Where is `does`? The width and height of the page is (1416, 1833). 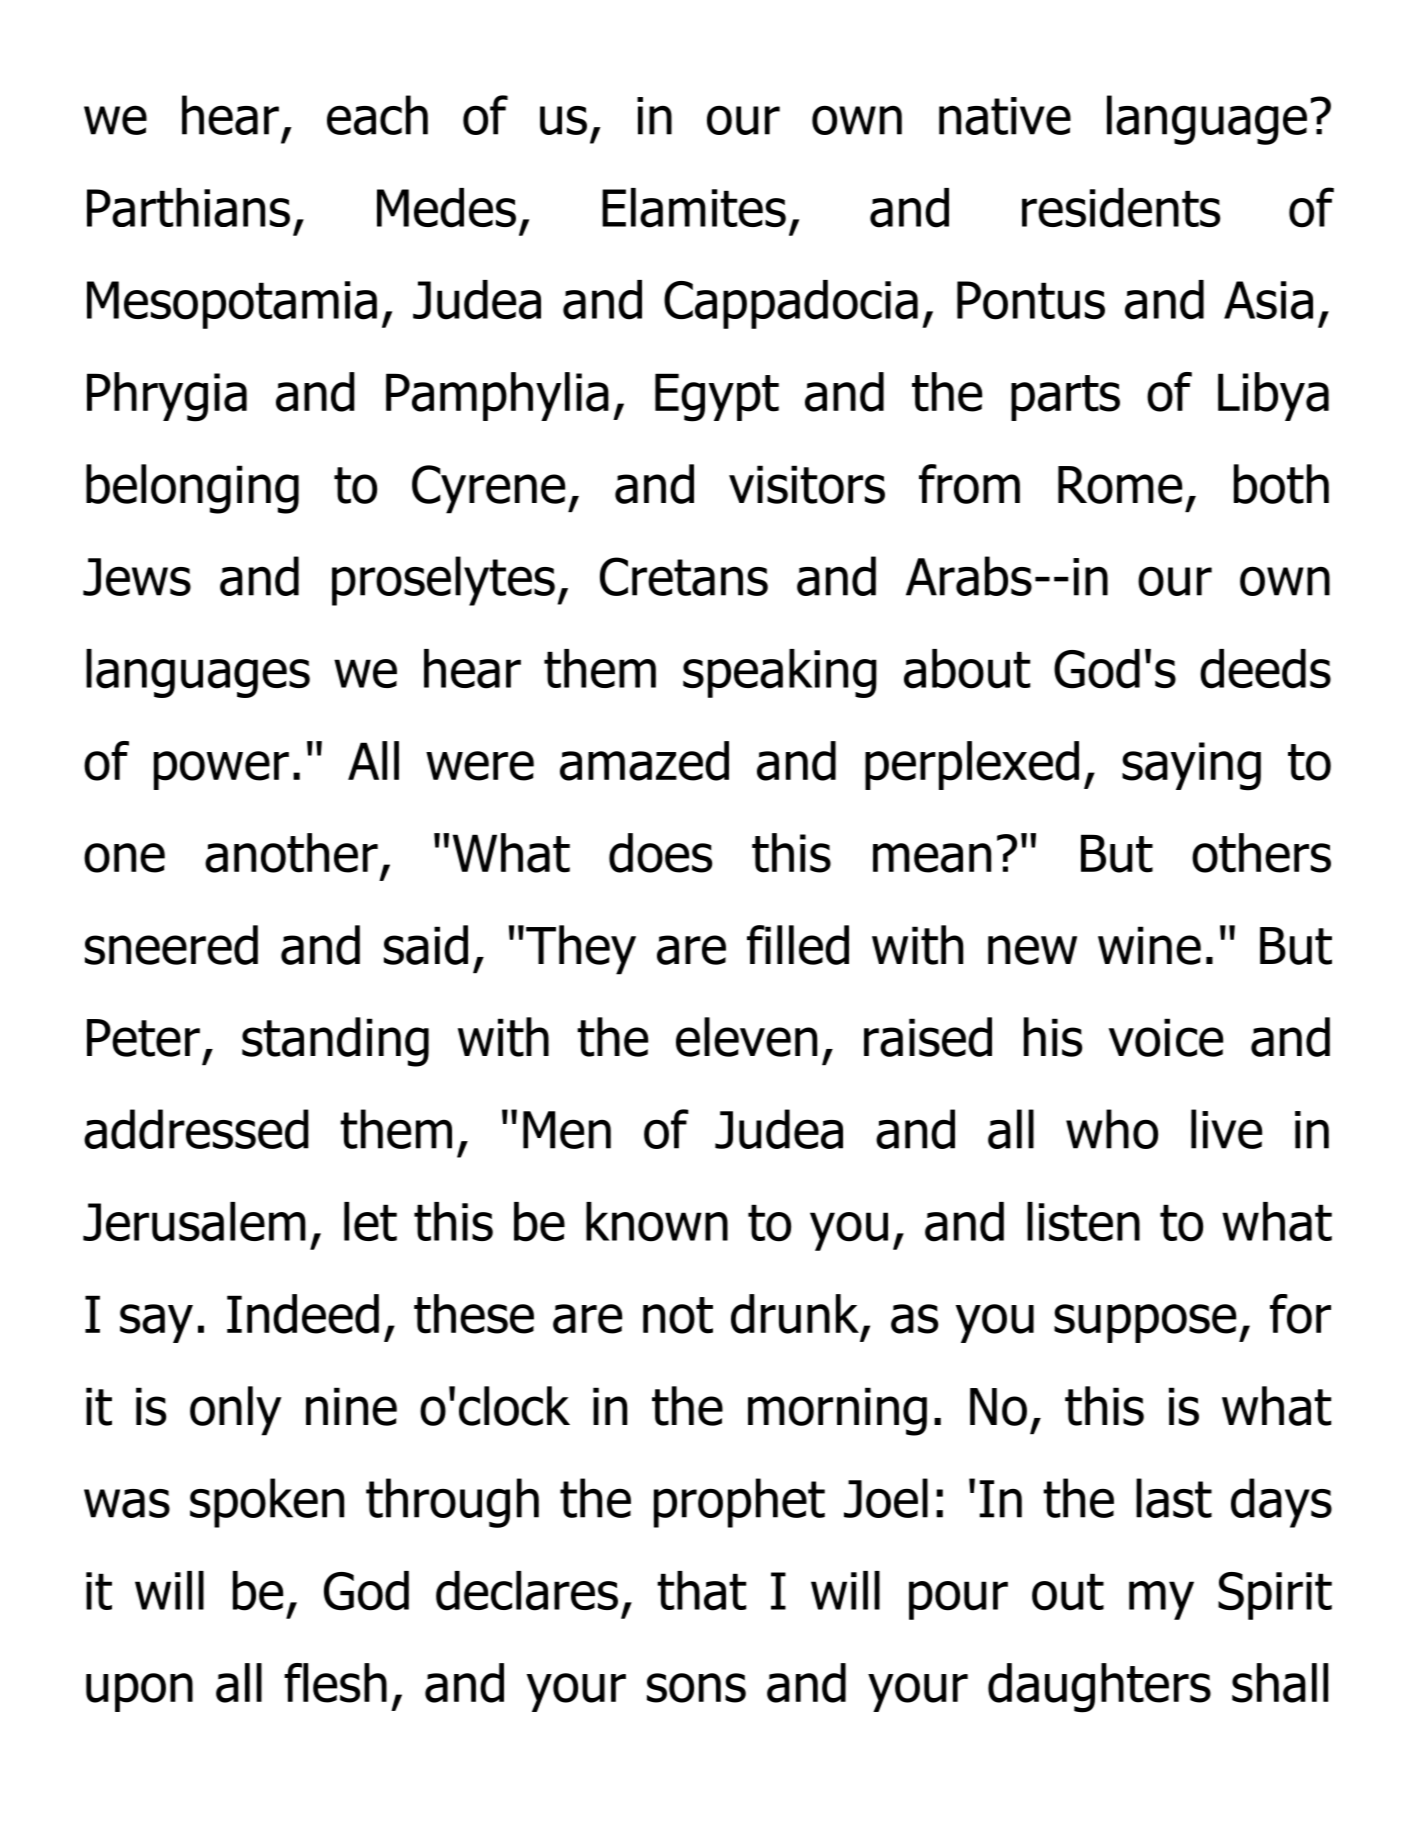
does is located at coordinates (660, 853).
